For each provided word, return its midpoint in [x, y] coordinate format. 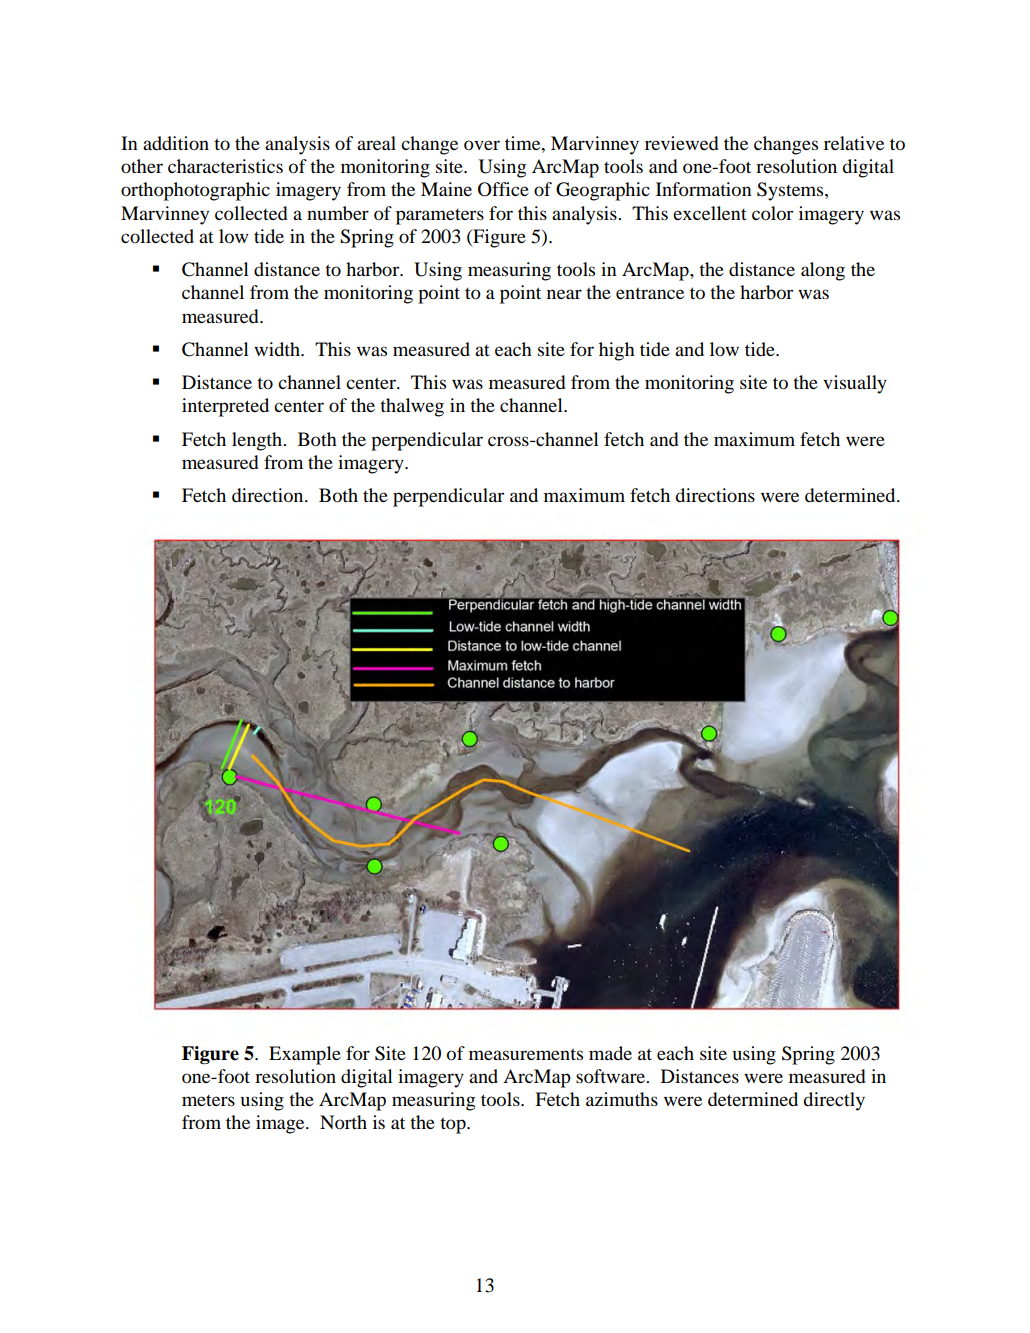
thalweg [412, 407]
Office [503, 189]
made [610, 1053]
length [258, 441]
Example [305, 1055]
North [343, 1122]
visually [855, 384]
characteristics [225, 166]
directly [834, 1101]
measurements [526, 1054]
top [454, 1125]
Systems [791, 191]
